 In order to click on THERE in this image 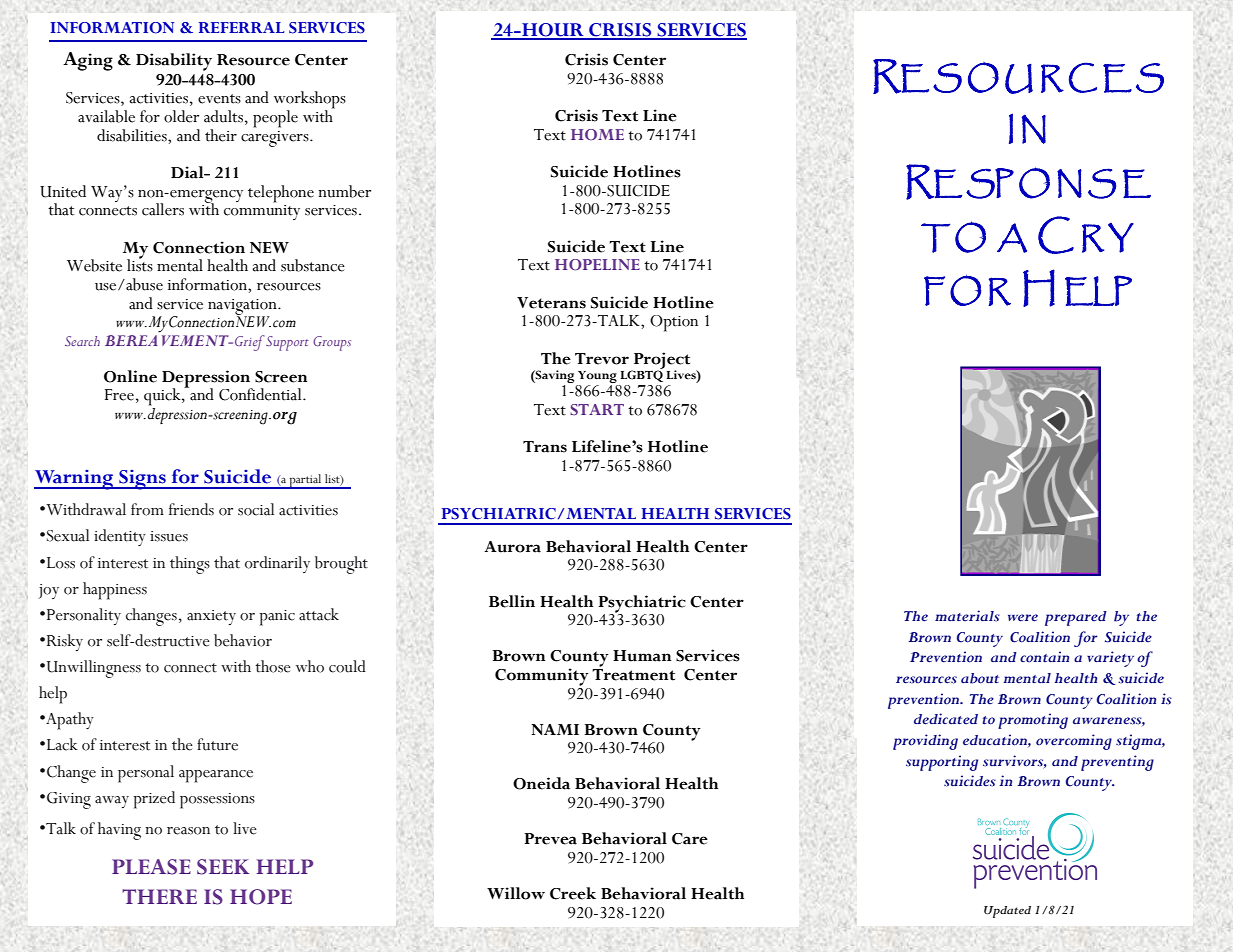, I will do `click(159, 896)`.
